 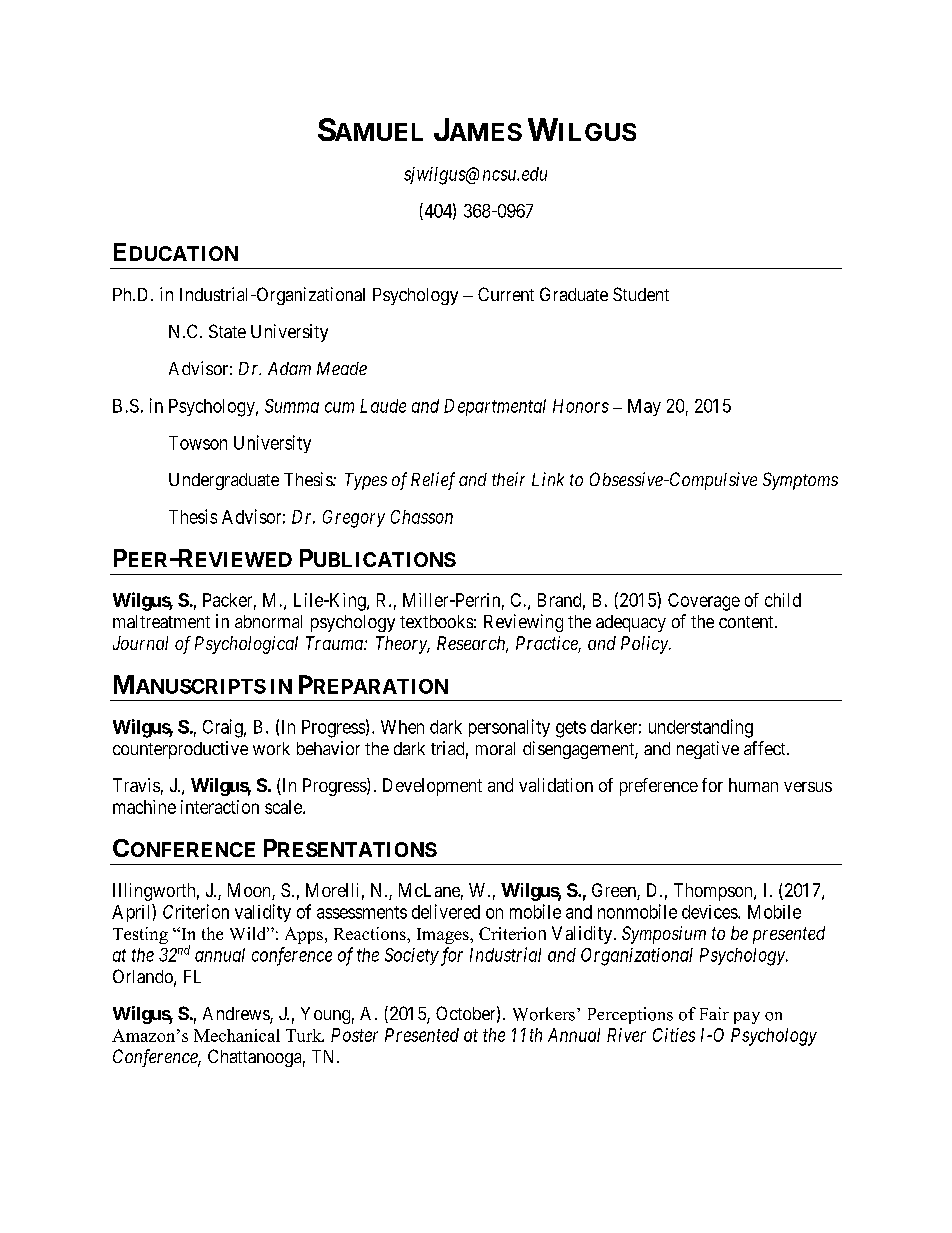 I want to click on State, so click(x=227, y=331).
